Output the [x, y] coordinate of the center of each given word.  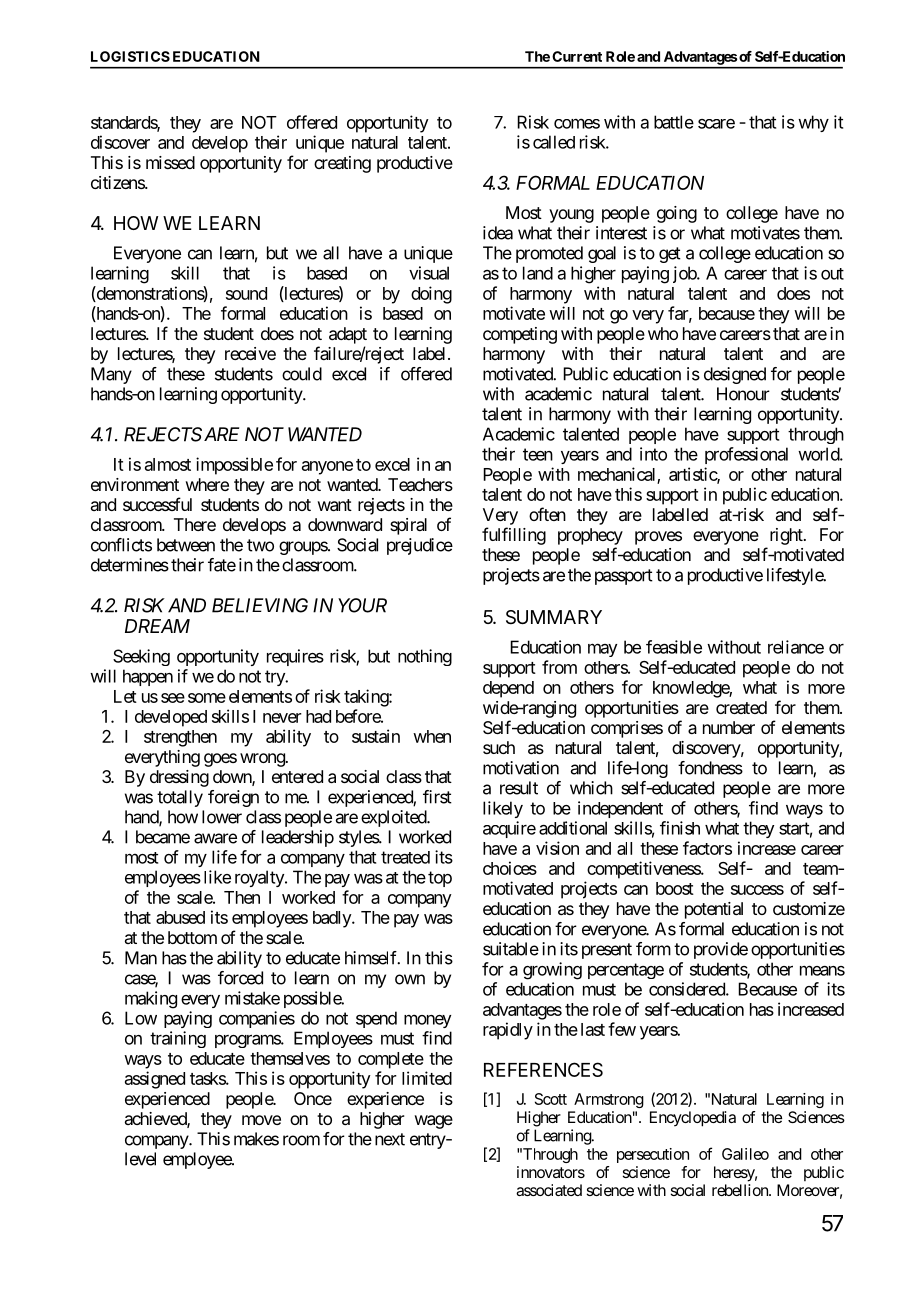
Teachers [420, 484]
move [261, 1120]
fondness [710, 768]
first [437, 797]
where [207, 484]
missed [170, 162]
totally [180, 798]
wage [434, 1122]
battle [674, 122]
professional [746, 455]
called [554, 142]
